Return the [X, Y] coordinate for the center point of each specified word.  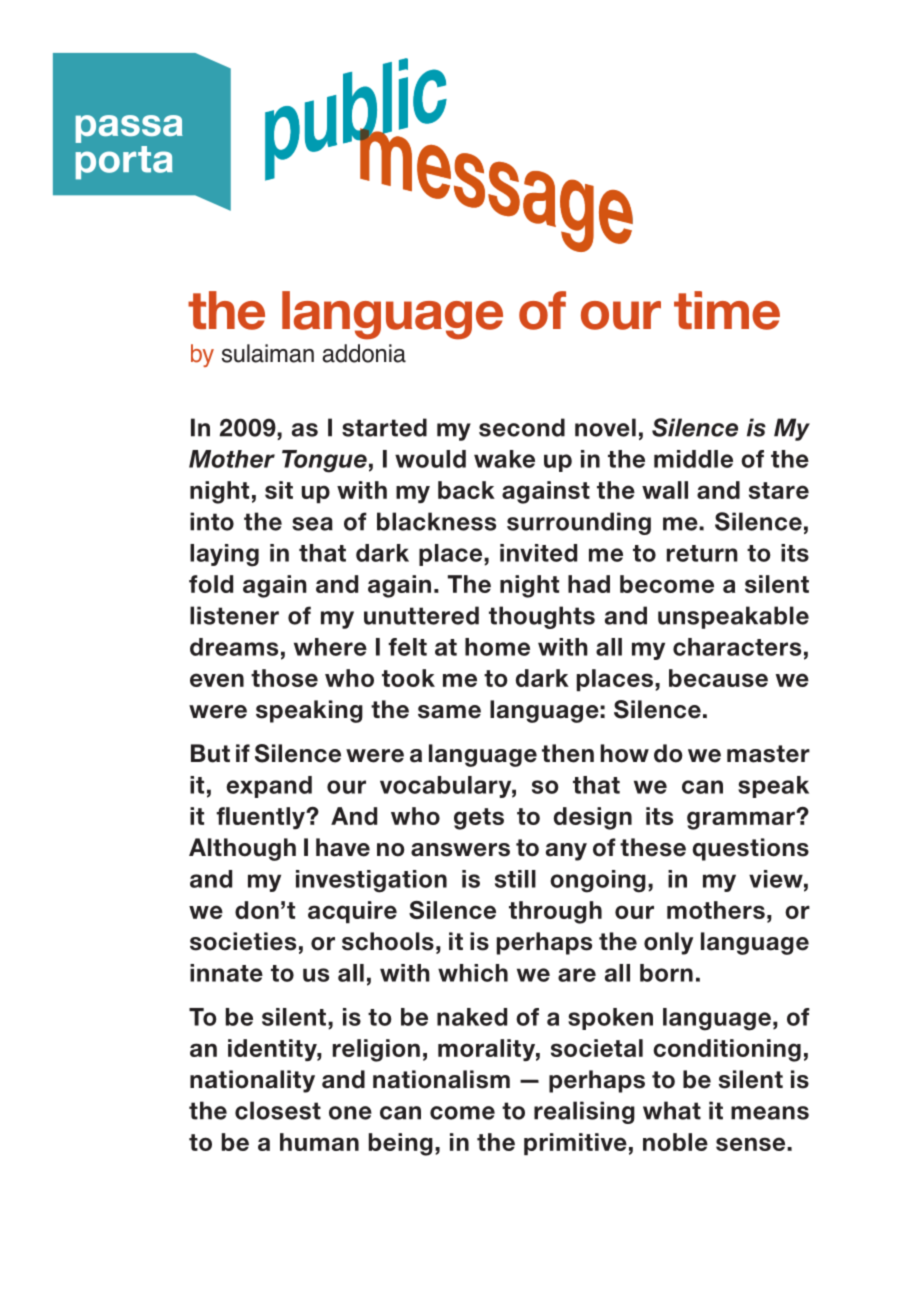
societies [243, 941]
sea [312, 524]
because [718, 678]
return [702, 553]
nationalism [441, 1079]
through [555, 912]
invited [538, 553]
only [668, 943]
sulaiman [268, 353]
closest [278, 1110]
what [672, 1110]
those [284, 678]
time [727, 310]
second [522, 427]
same [449, 712]
